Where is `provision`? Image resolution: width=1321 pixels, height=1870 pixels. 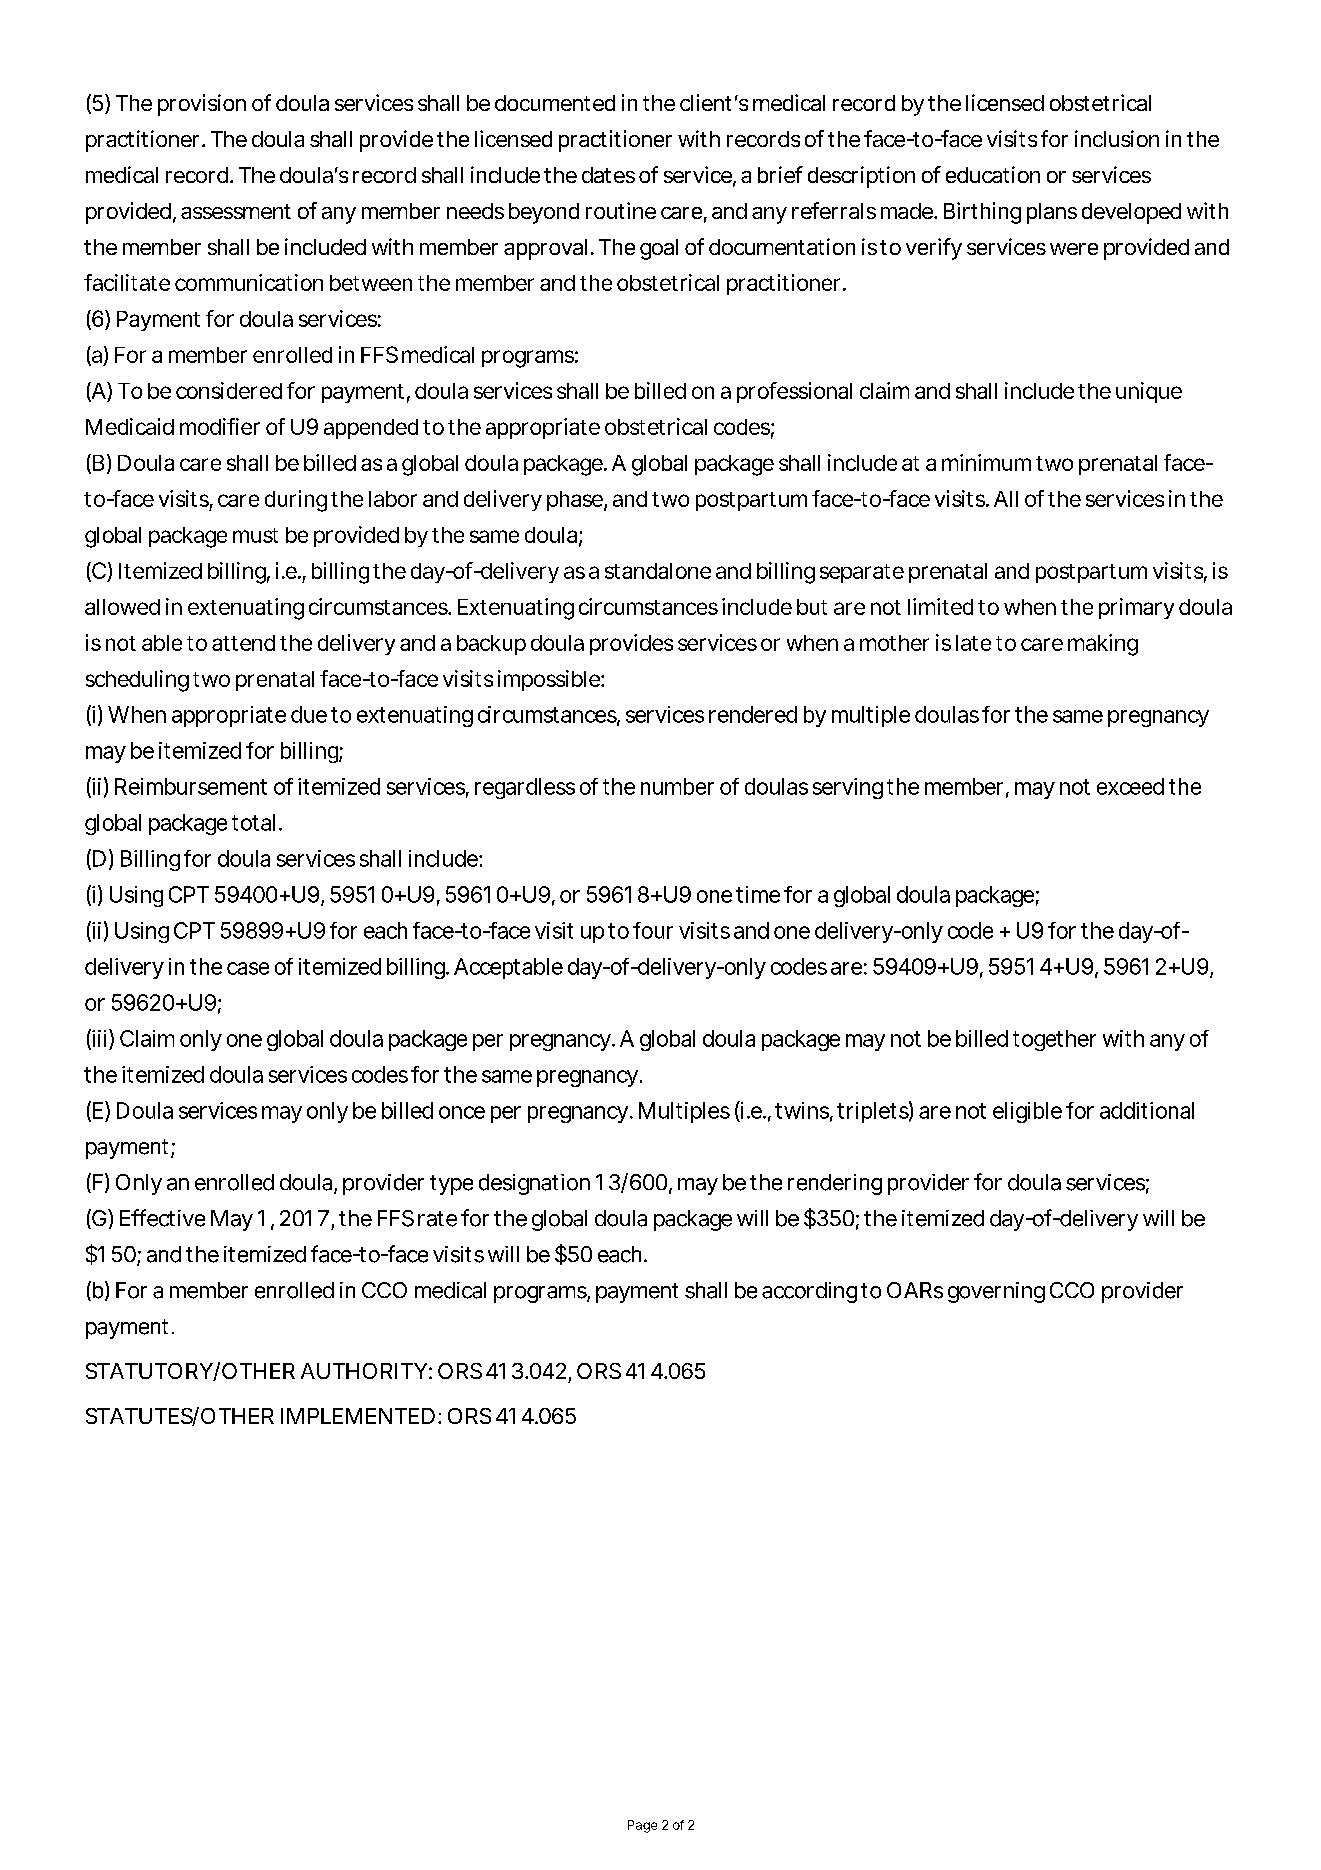
provision is located at coordinates (202, 105).
